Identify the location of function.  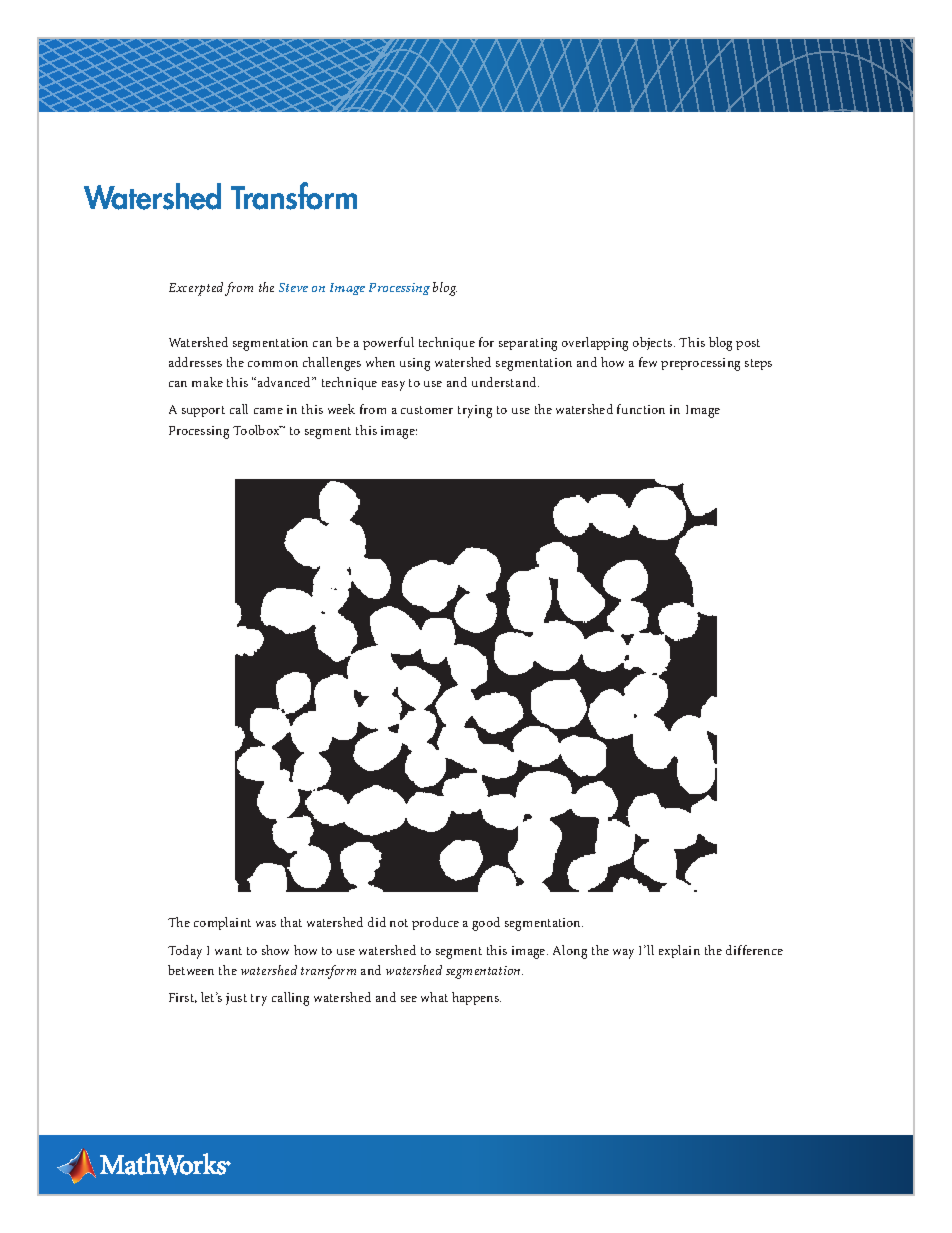
(641, 409).
